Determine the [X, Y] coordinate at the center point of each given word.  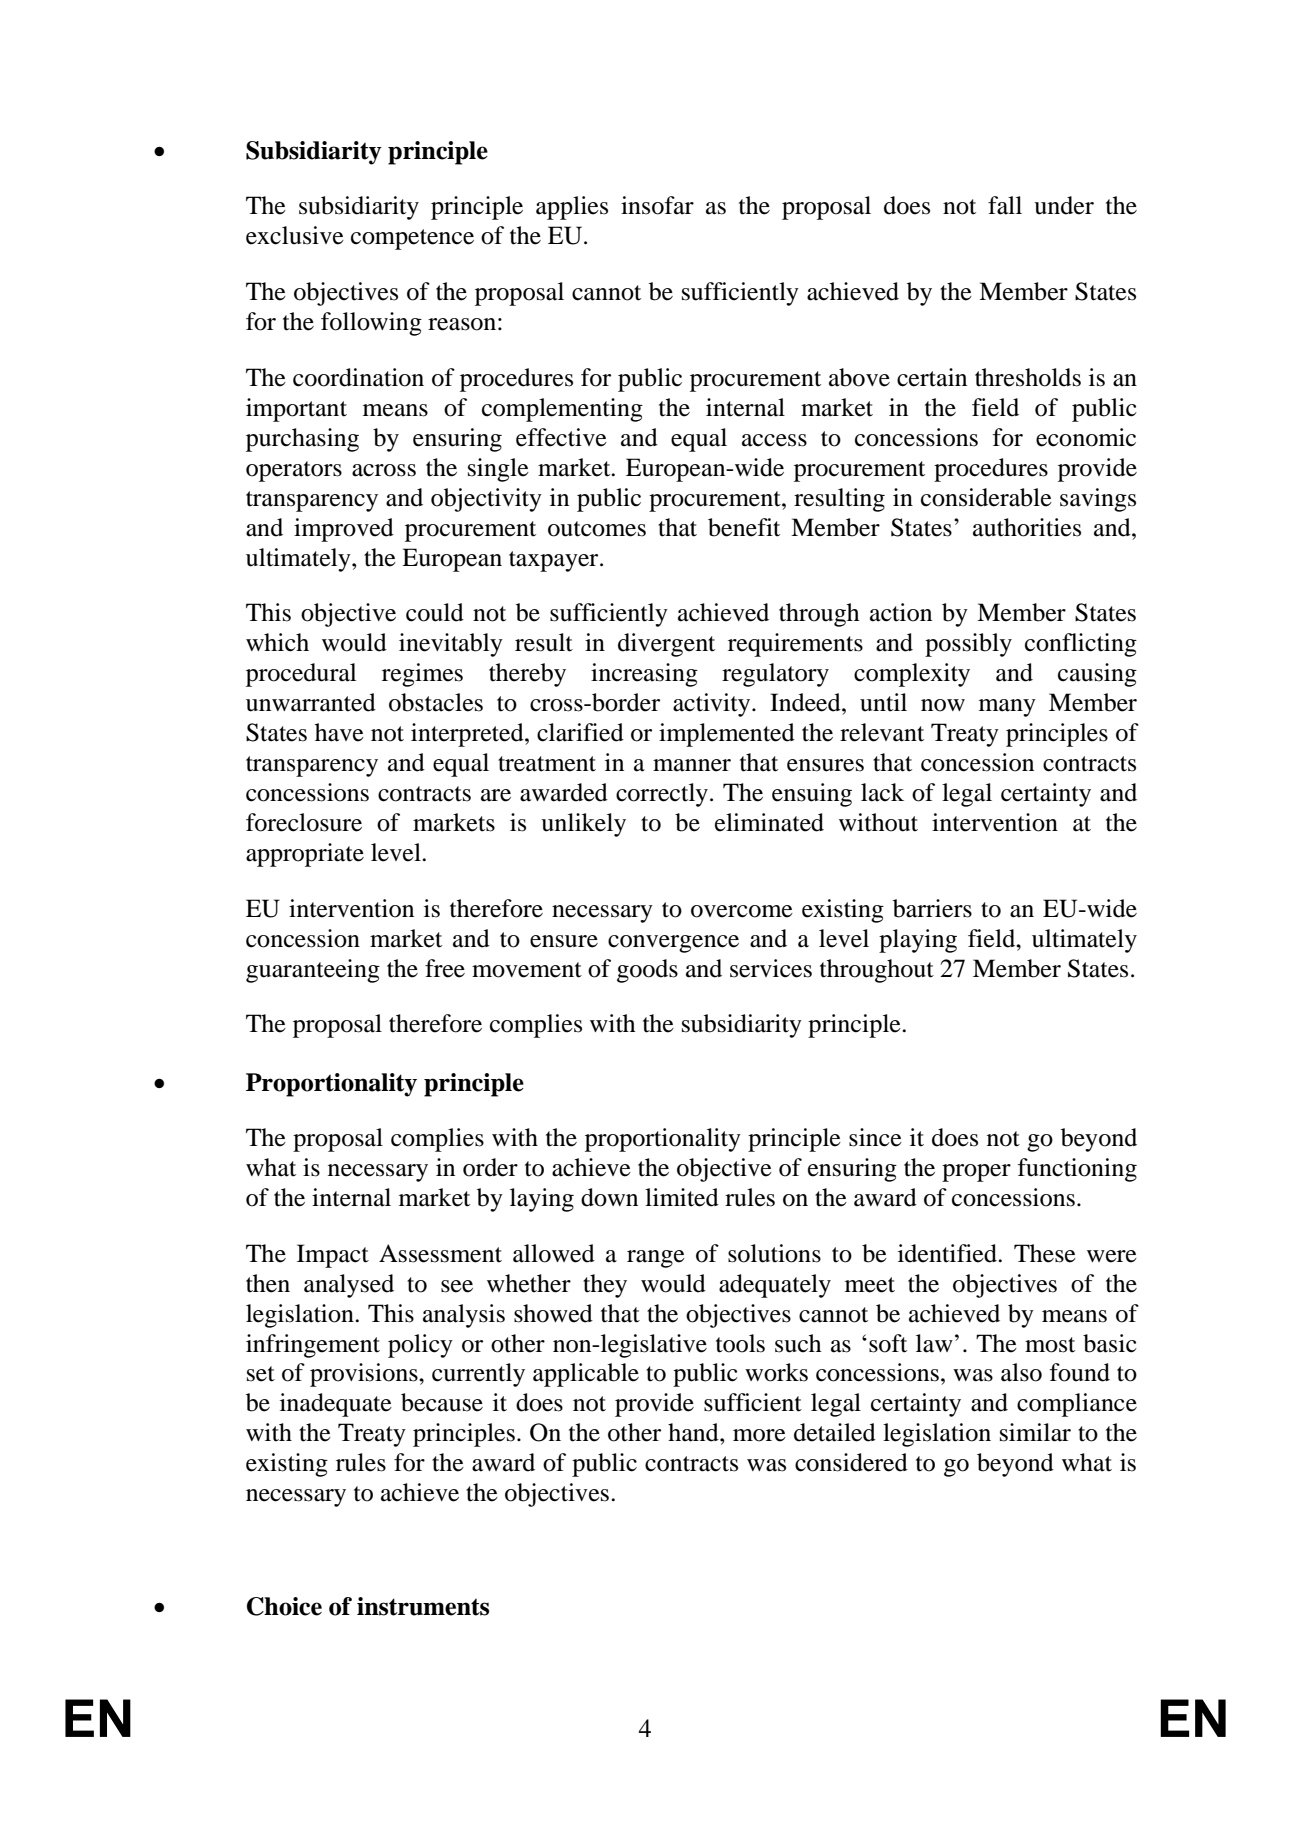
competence [412, 239]
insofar [657, 205]
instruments [423, 1606]
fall [1005, 205]
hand [694, 1432]
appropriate [305, 855]
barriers [932, 908]
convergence [673, 944]
